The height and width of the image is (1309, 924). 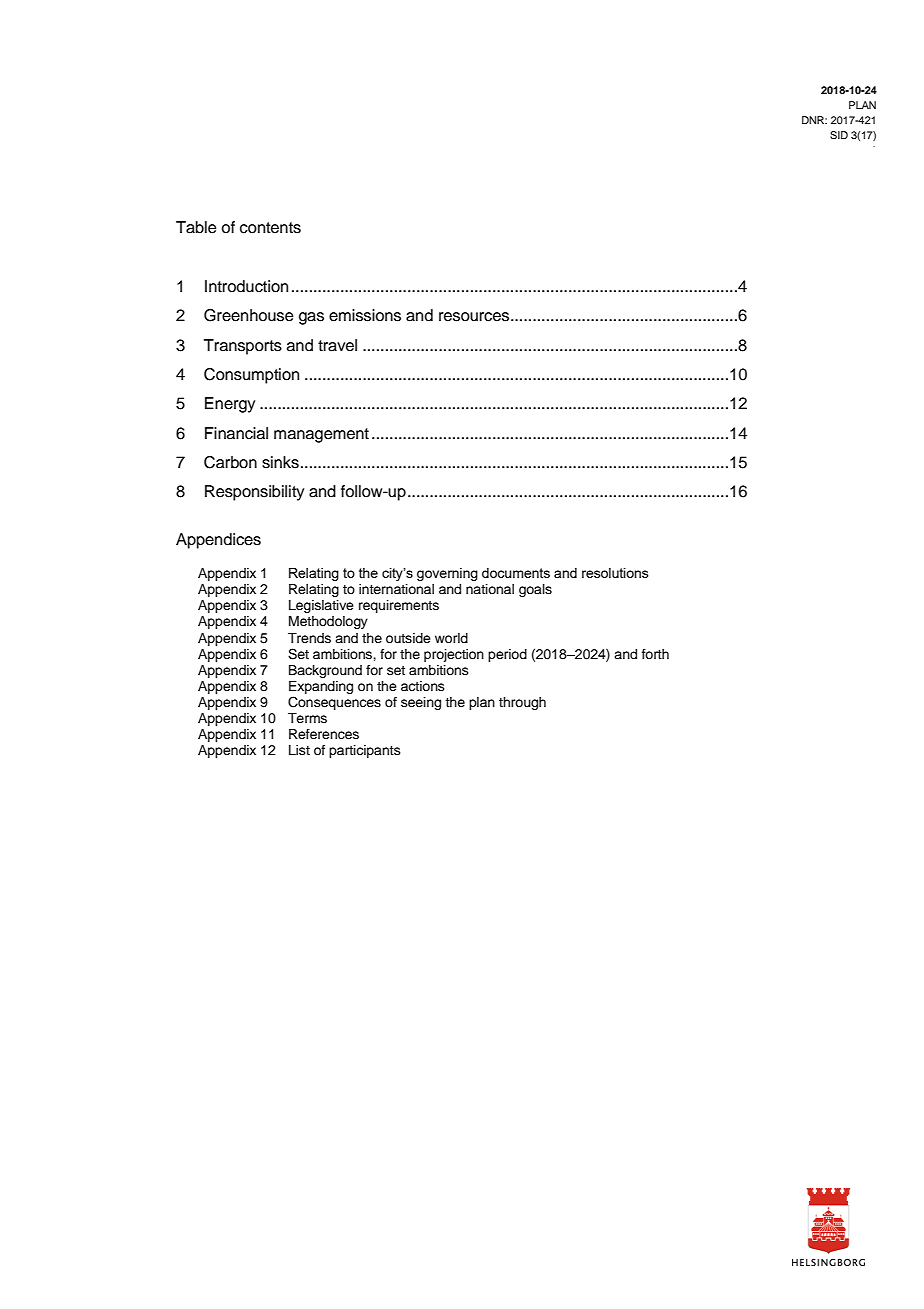 I want to click on requirements, so click(x=399, y=606).
